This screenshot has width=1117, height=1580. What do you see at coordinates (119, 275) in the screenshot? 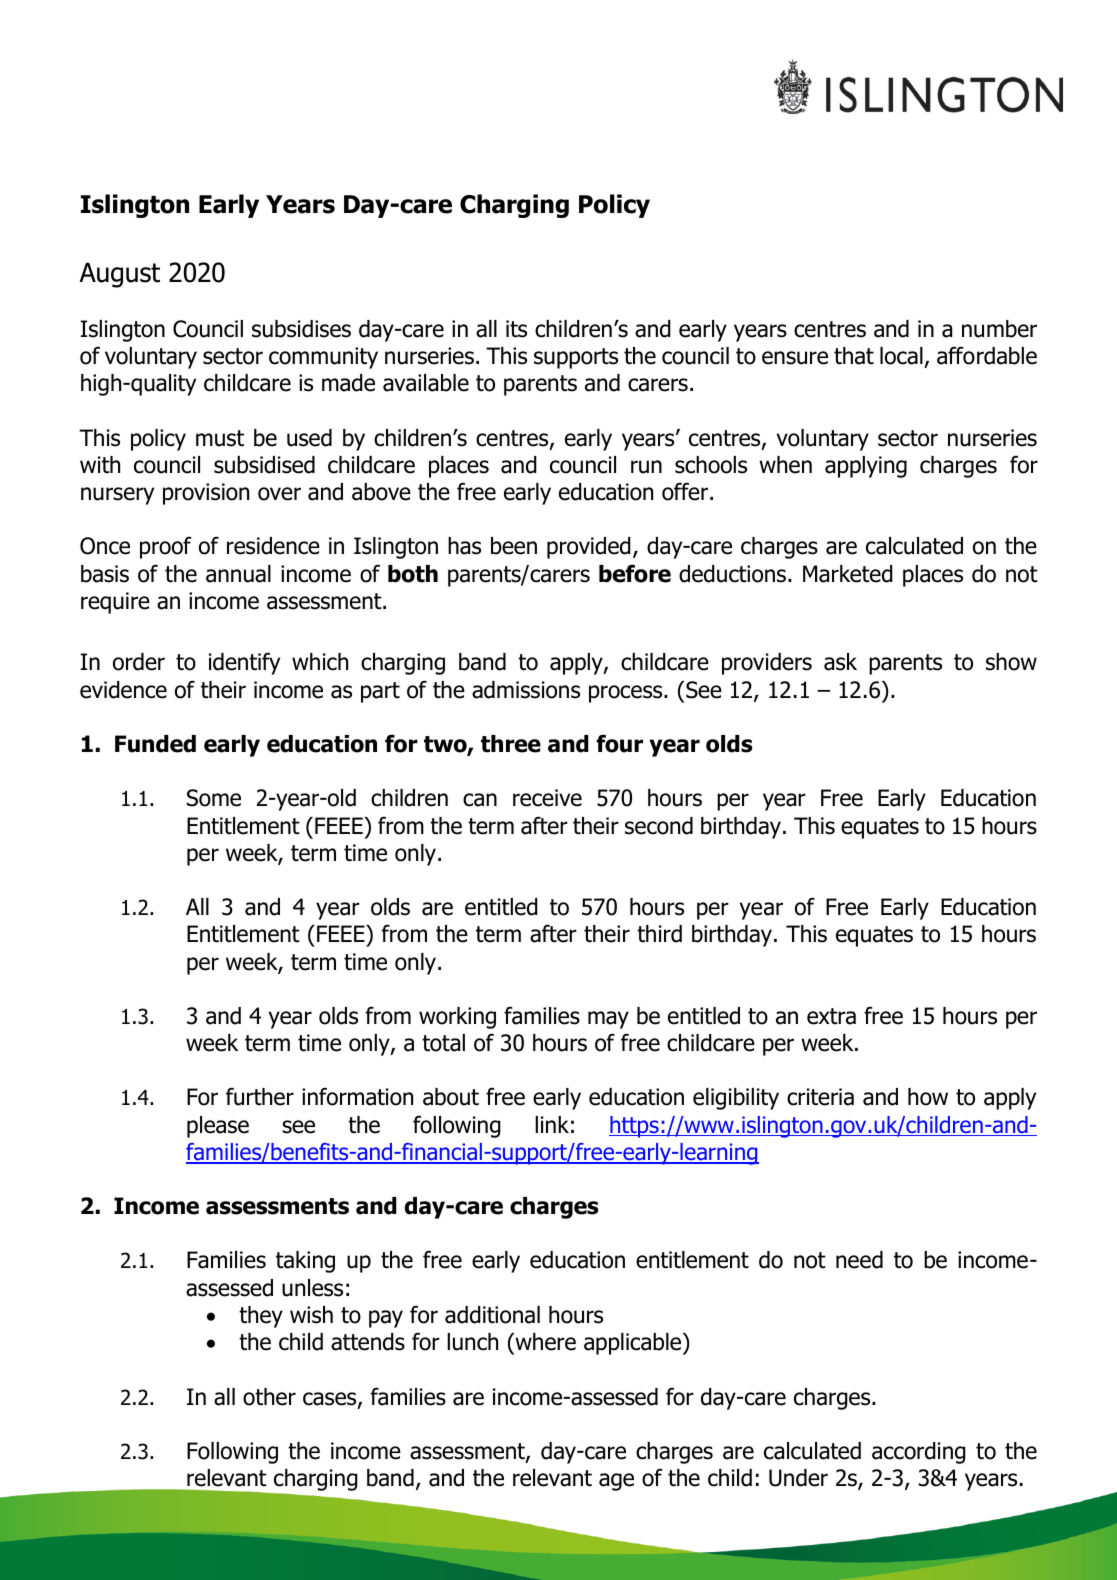
I see `August` at bounding box center [119, 275].
